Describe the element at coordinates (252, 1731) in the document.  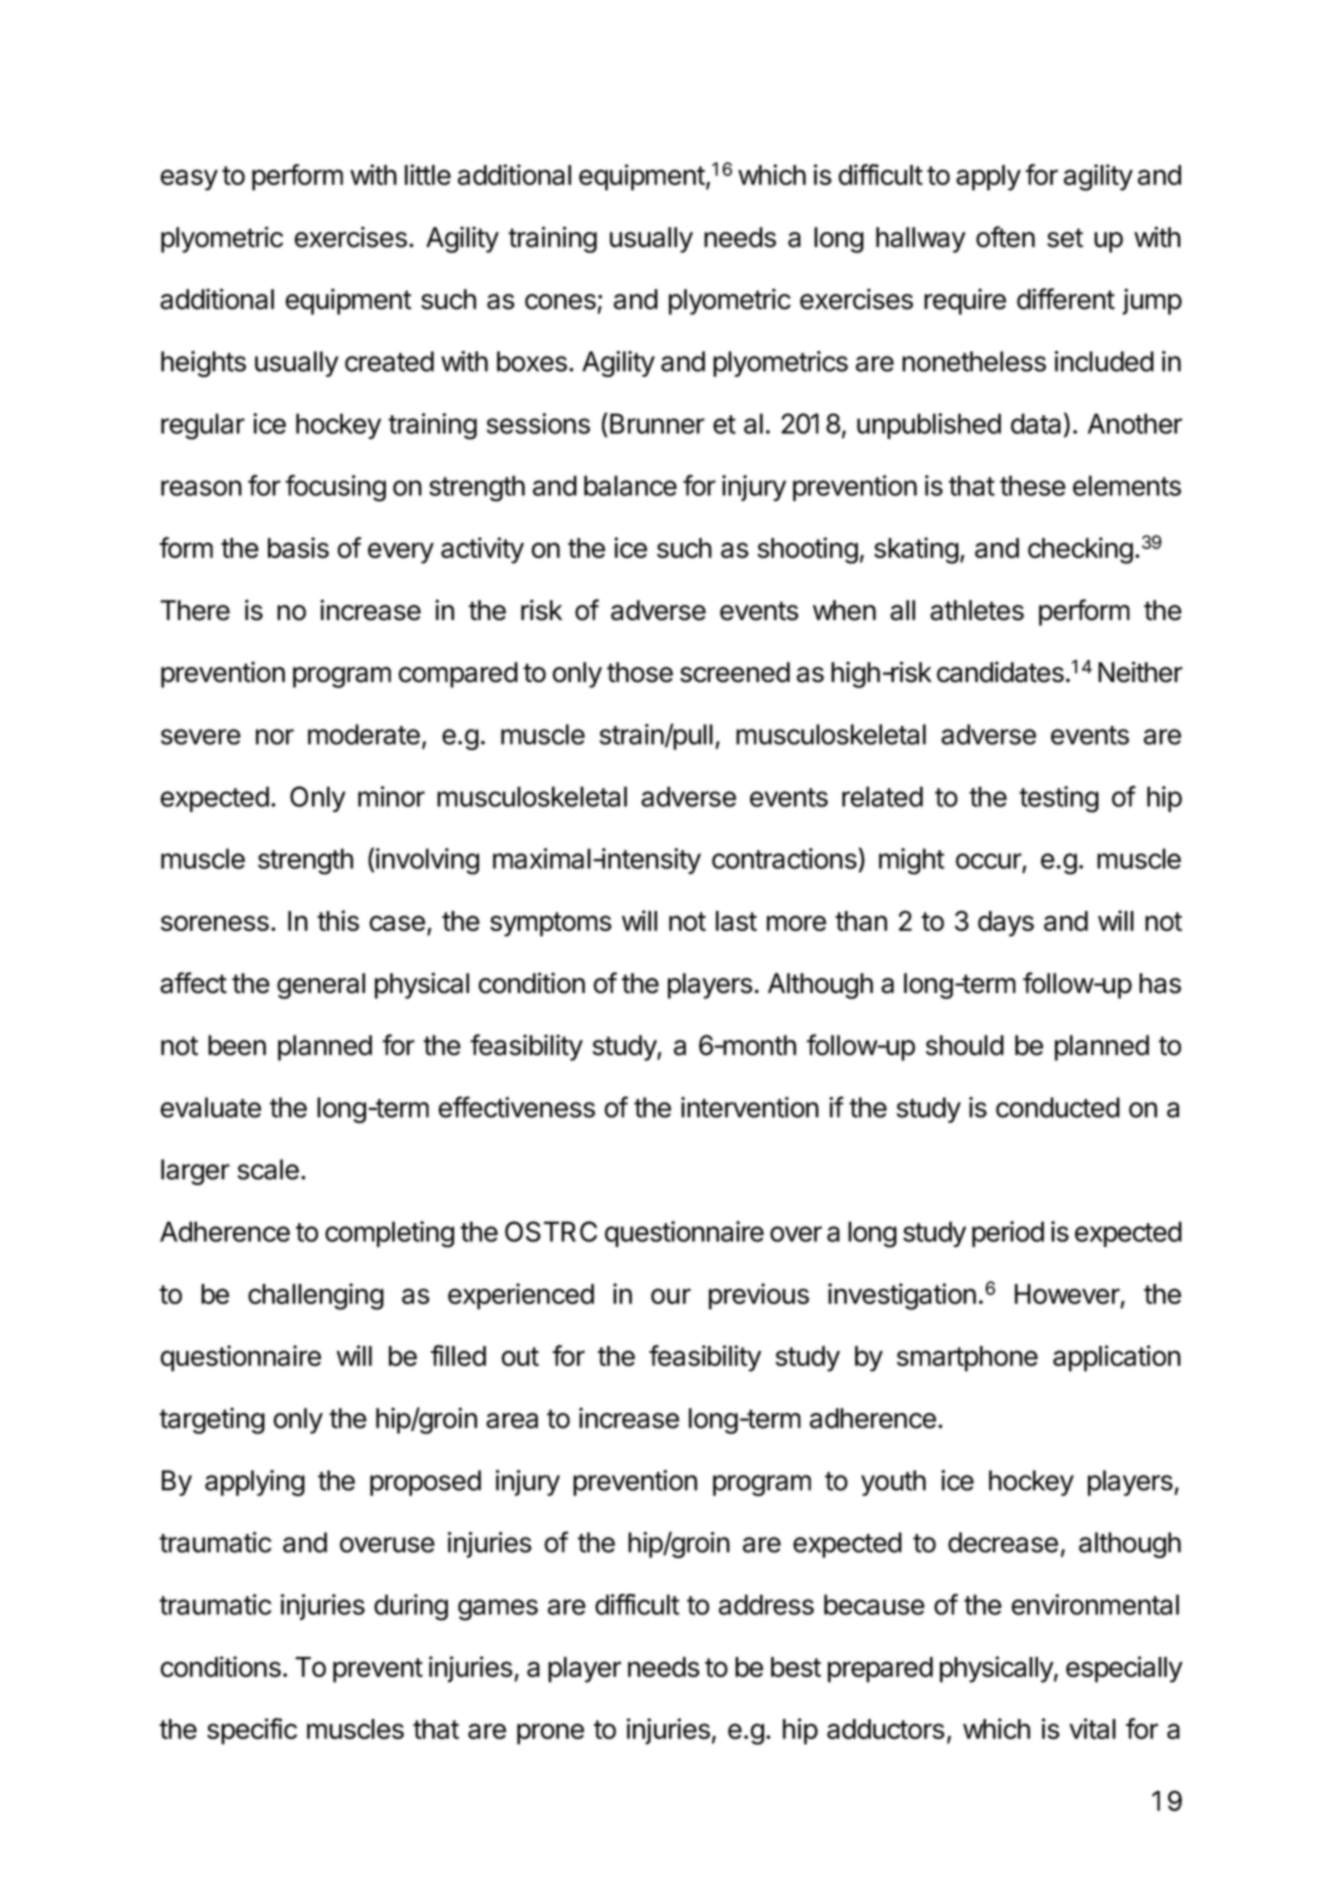
I see `specific` at that location.
